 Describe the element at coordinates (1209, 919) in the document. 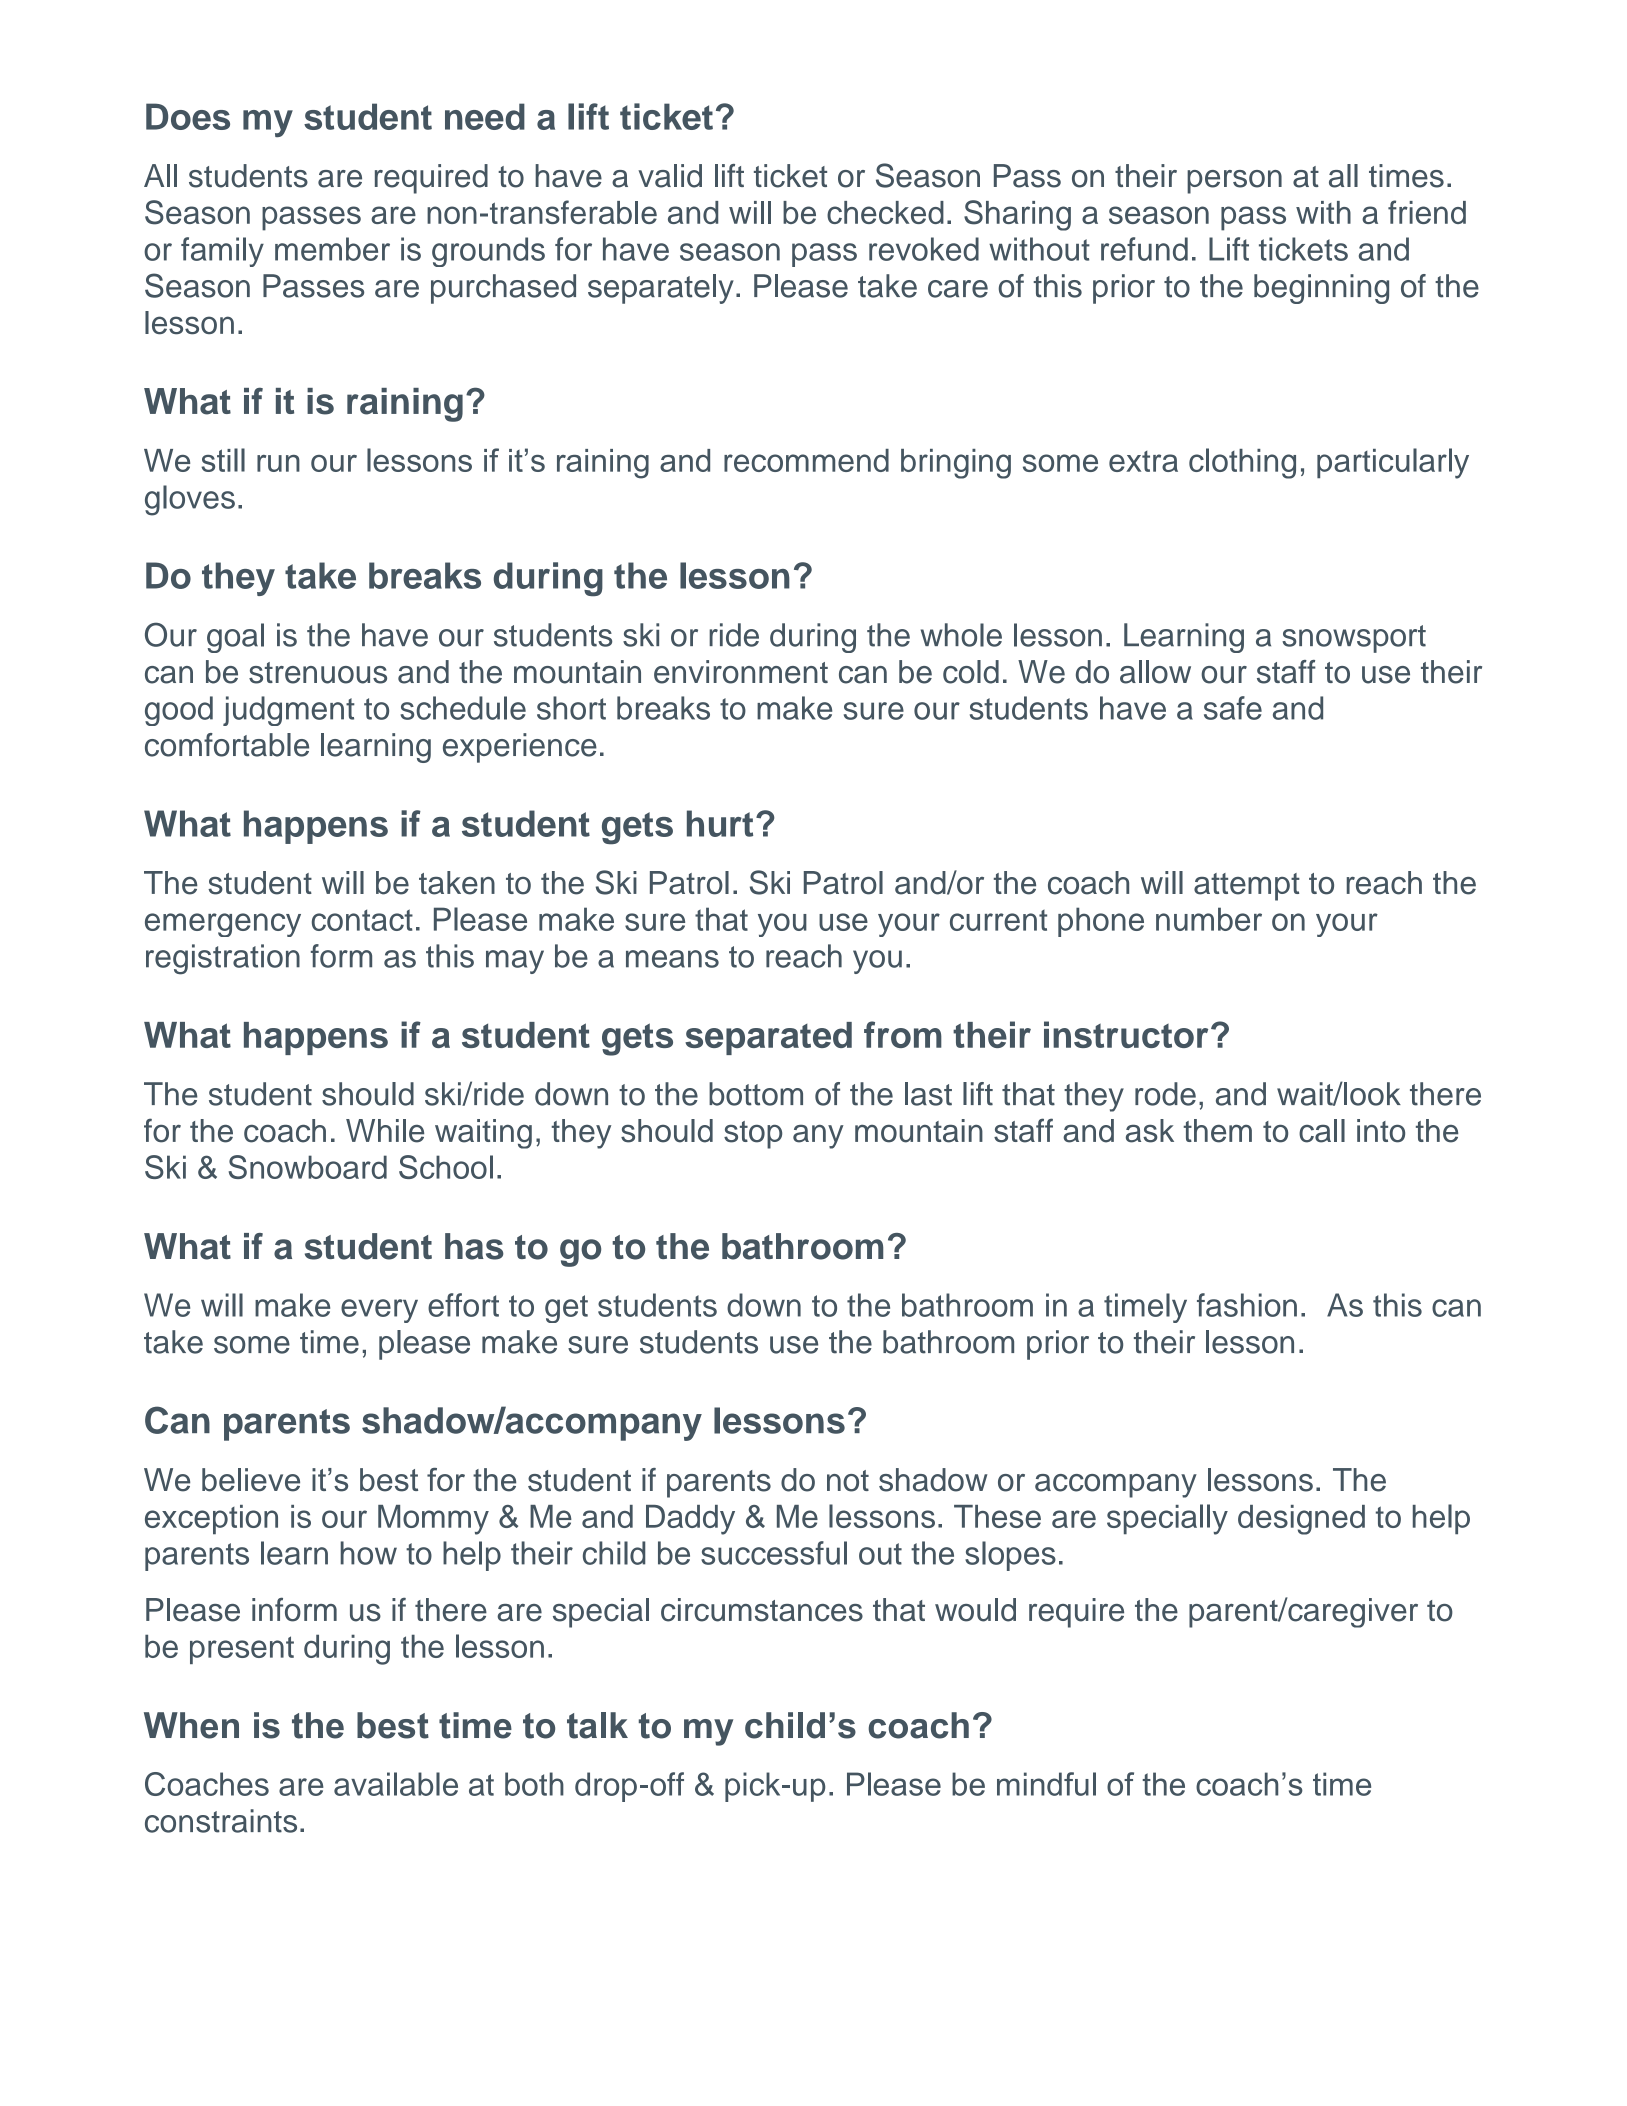

I see `number` at that location.
